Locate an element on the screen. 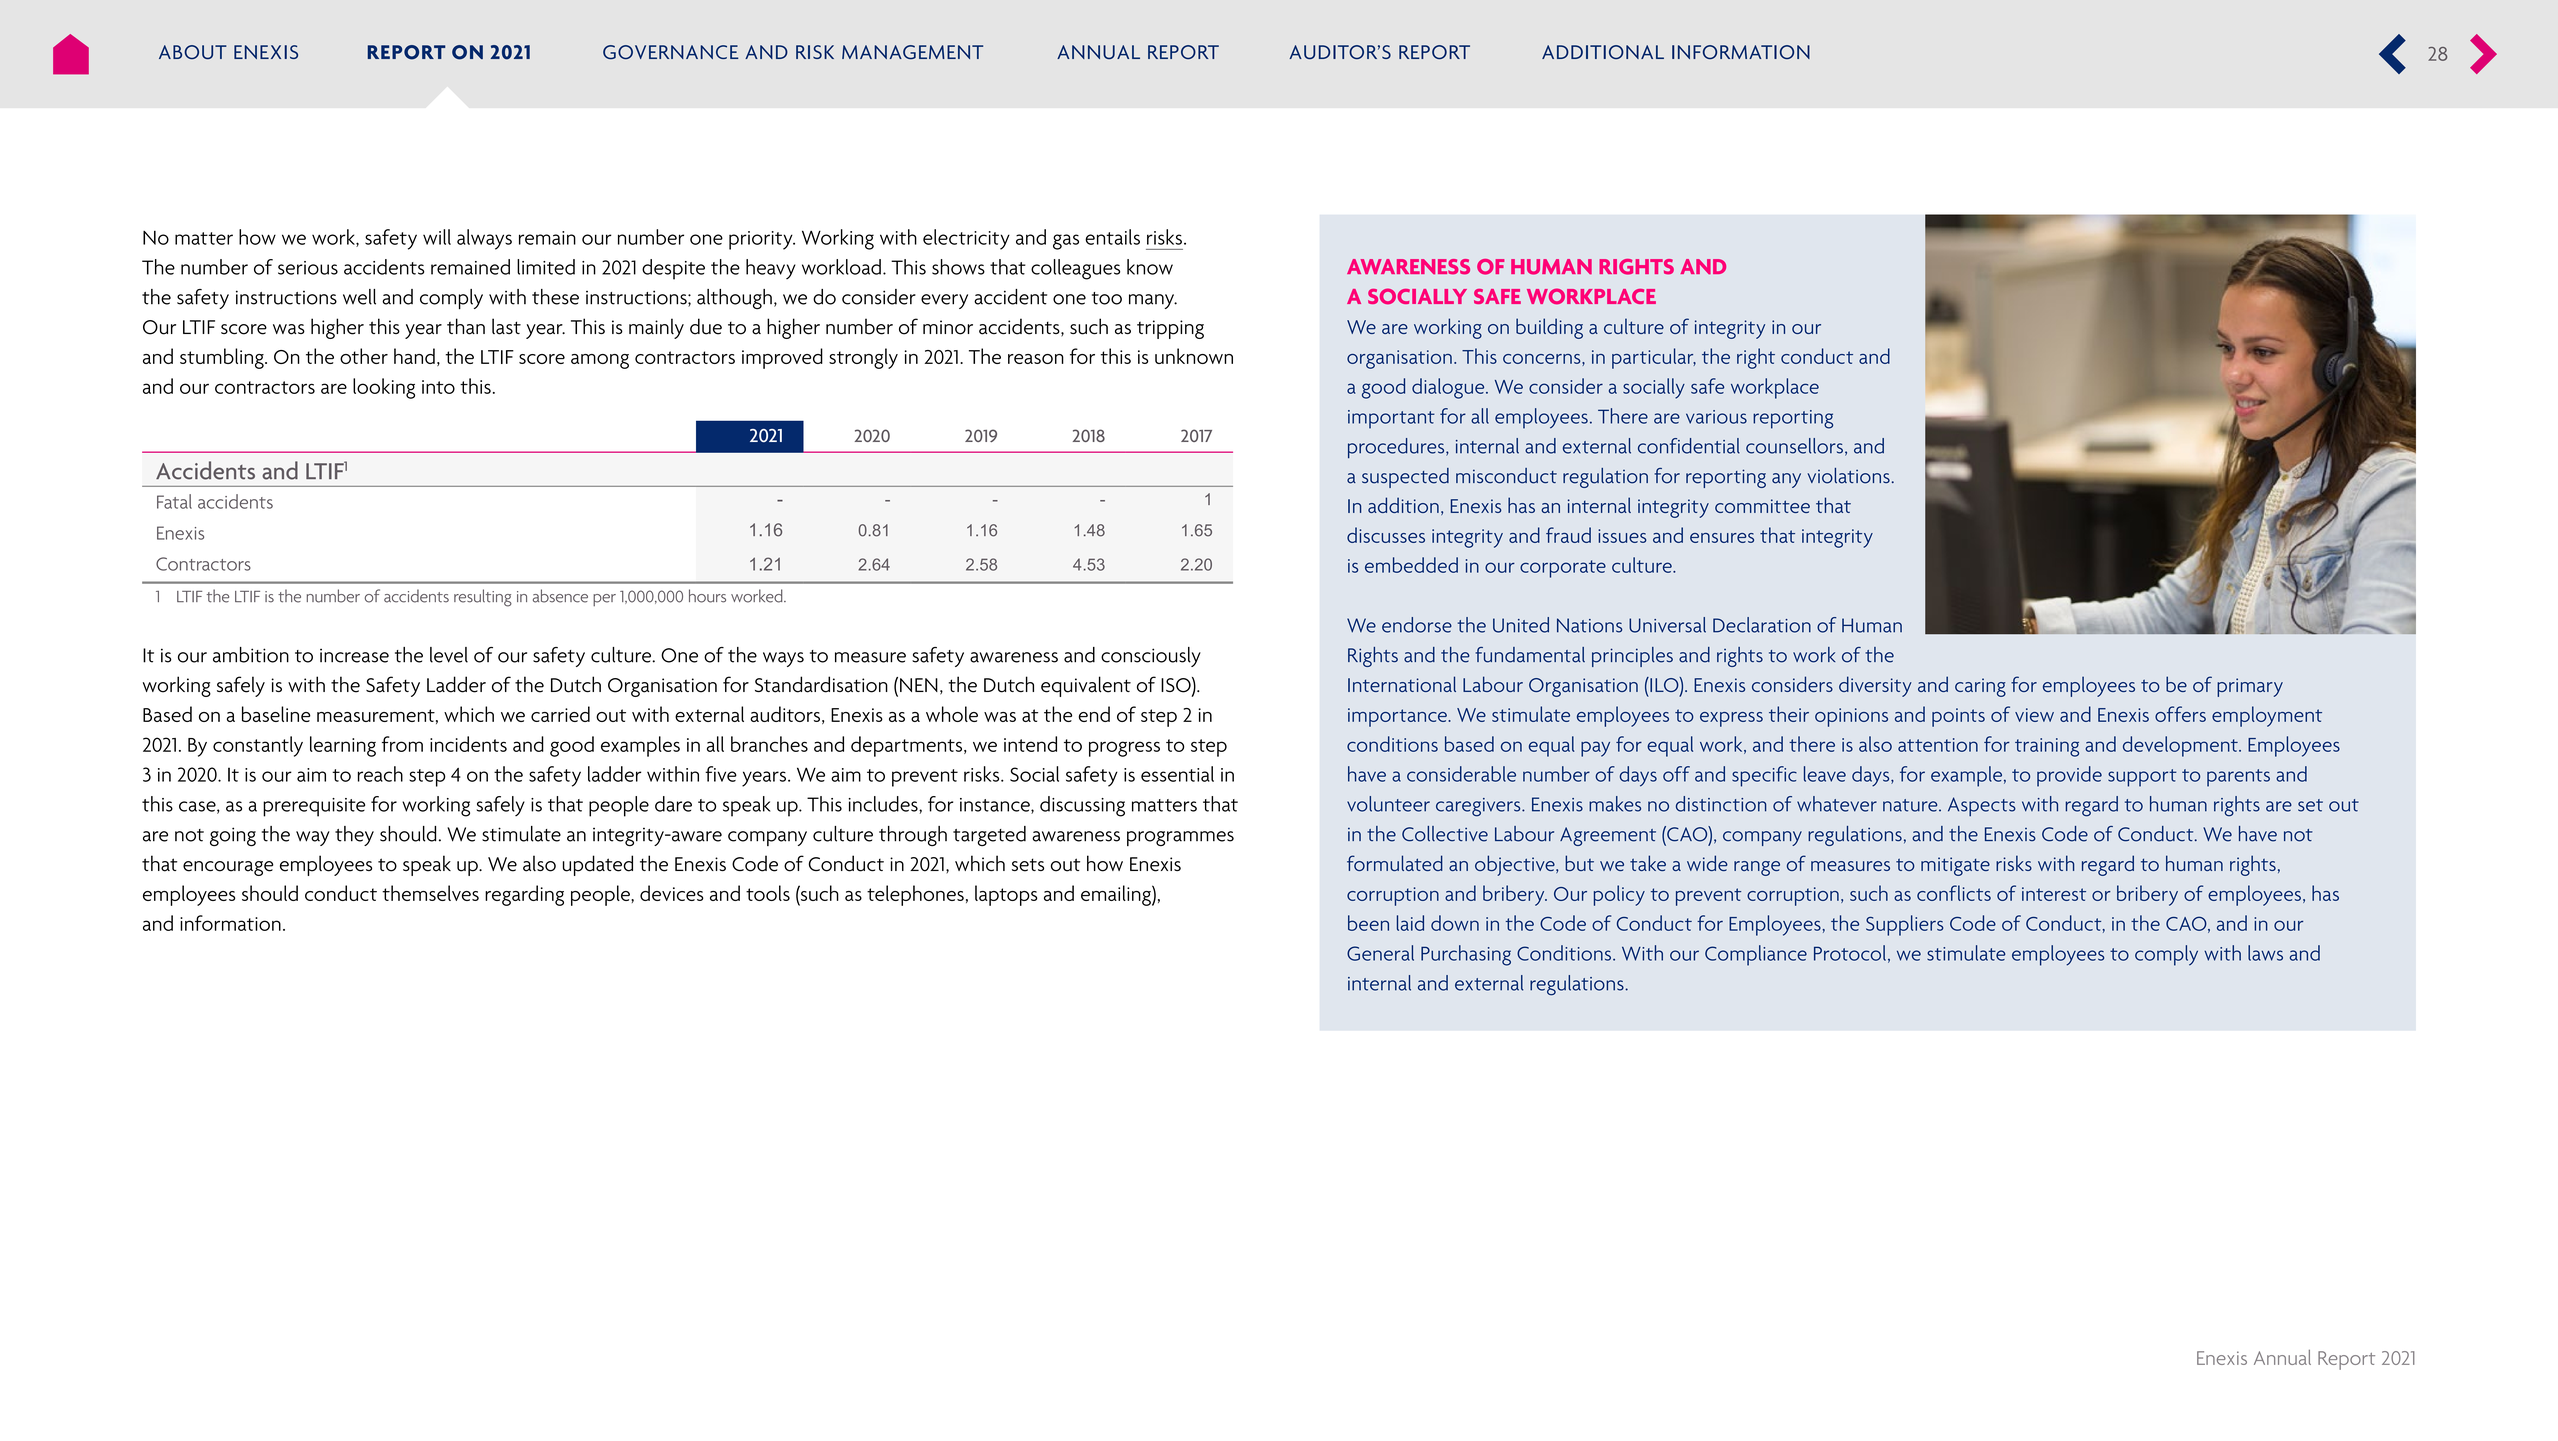  themselves is located at coordinates (430, 893).
